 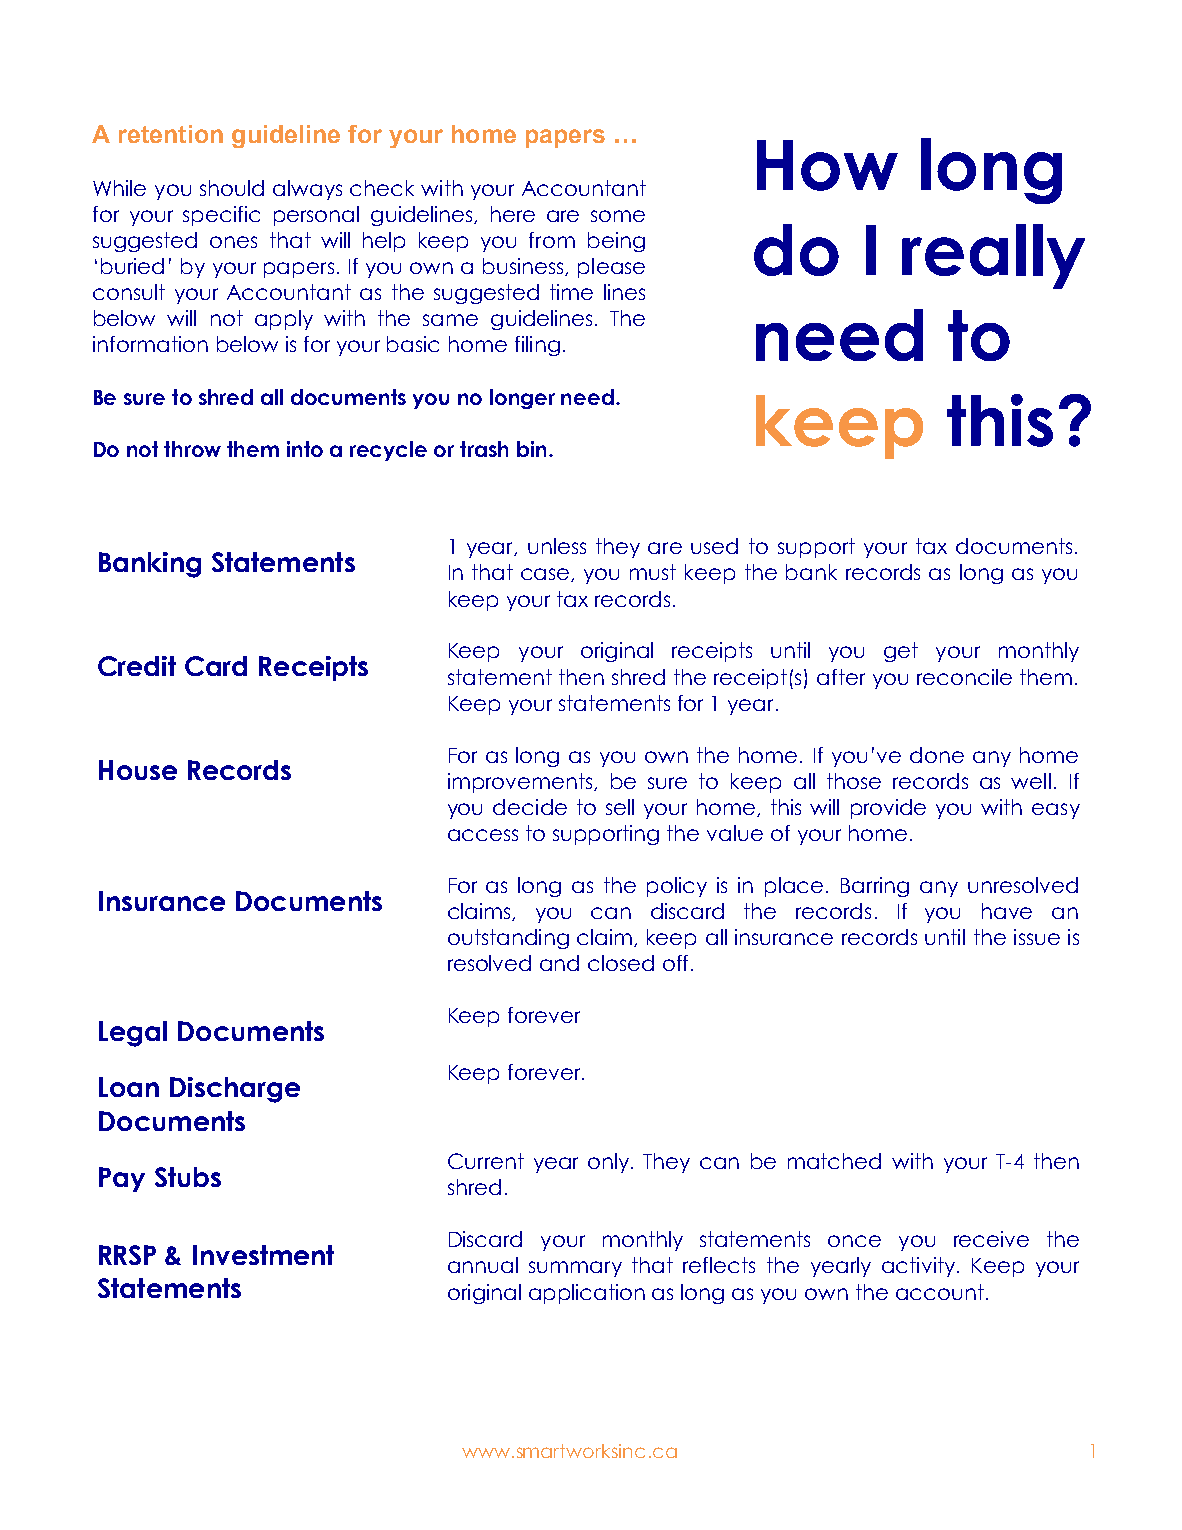 What do you see at coordinates (137, 666) in the screenshot?
I see `Credit` at bounding box center [137, 666].
